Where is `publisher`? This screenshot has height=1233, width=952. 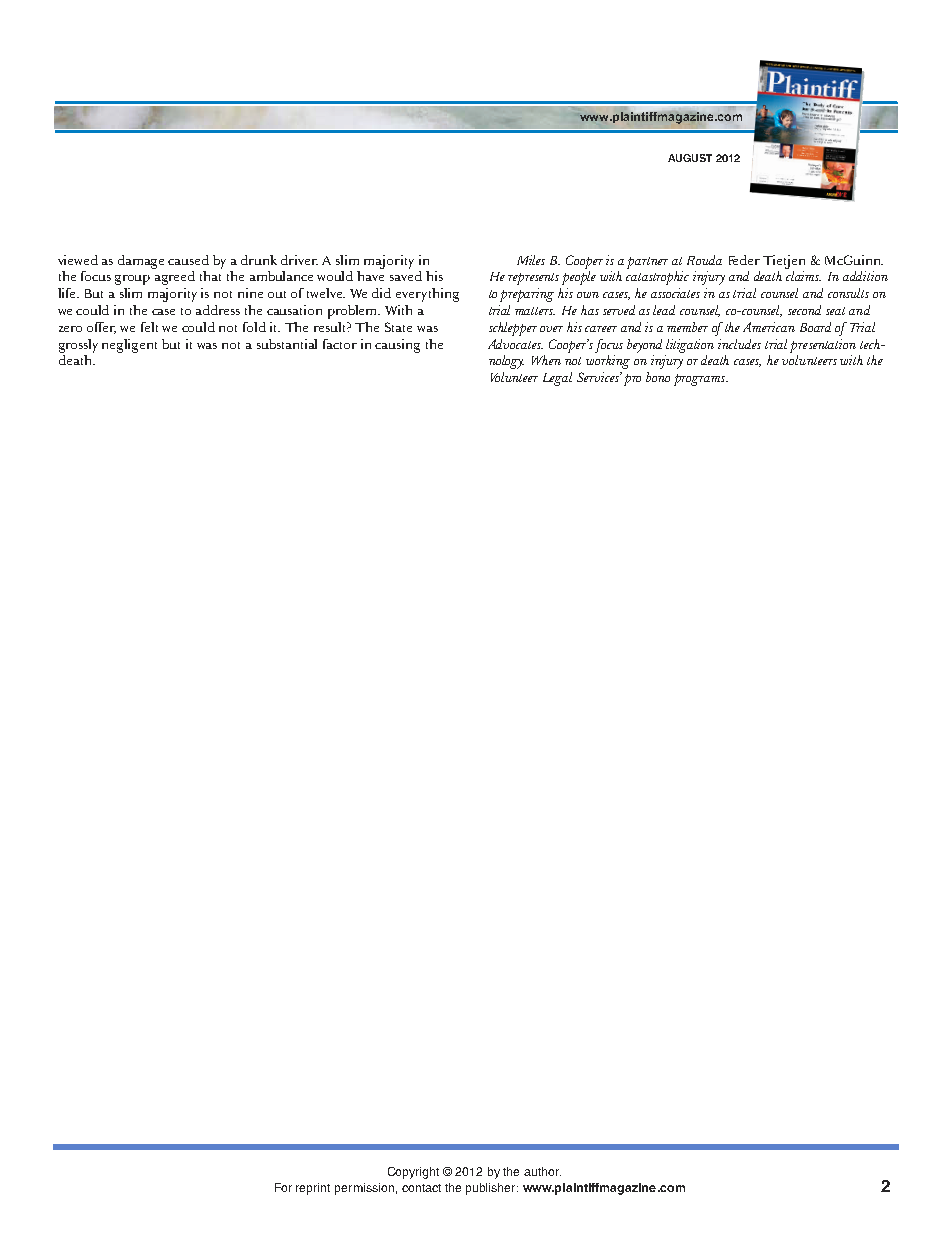
publisher is located at coordinates (492, 1189).
